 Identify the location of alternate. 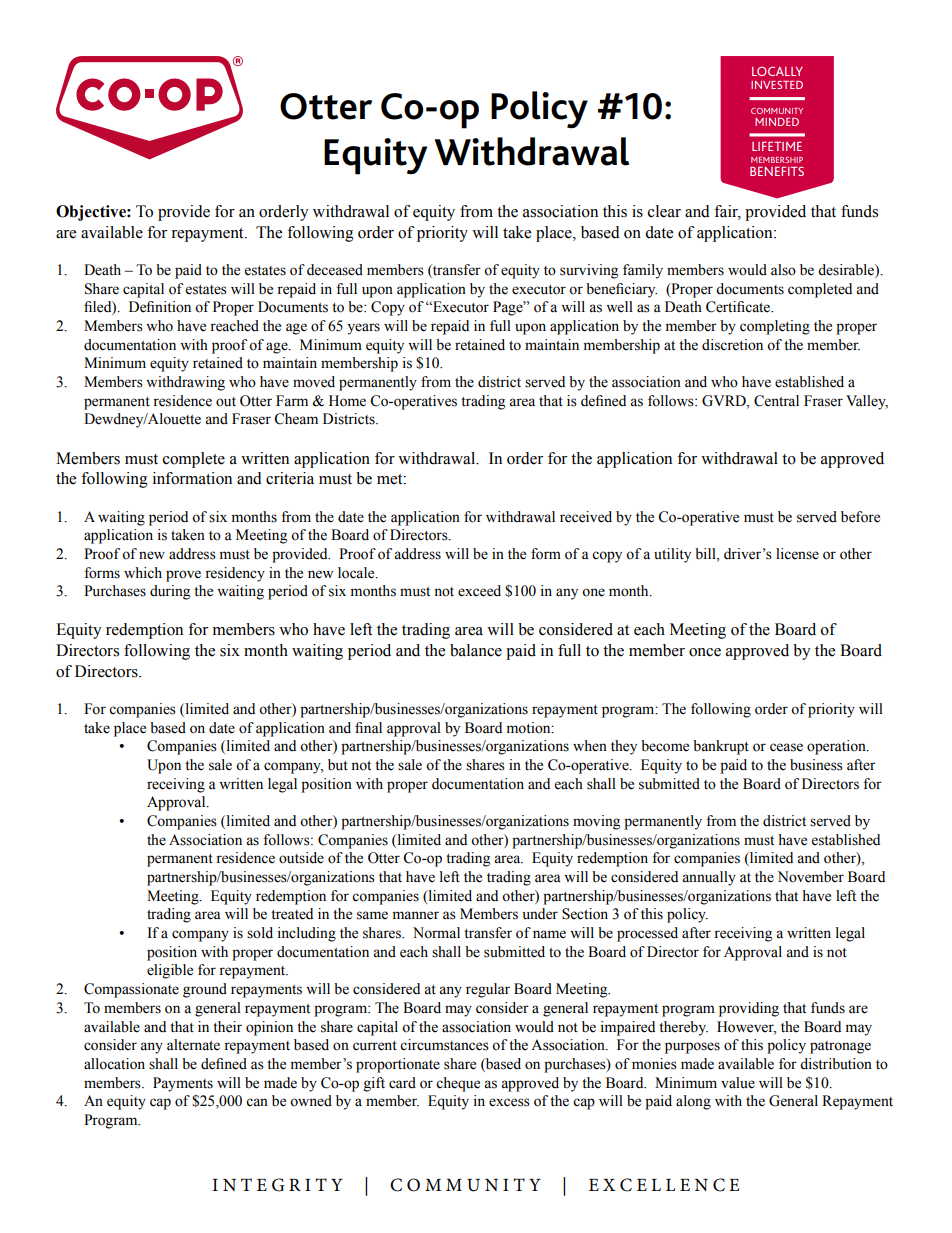
(193, 1045).
